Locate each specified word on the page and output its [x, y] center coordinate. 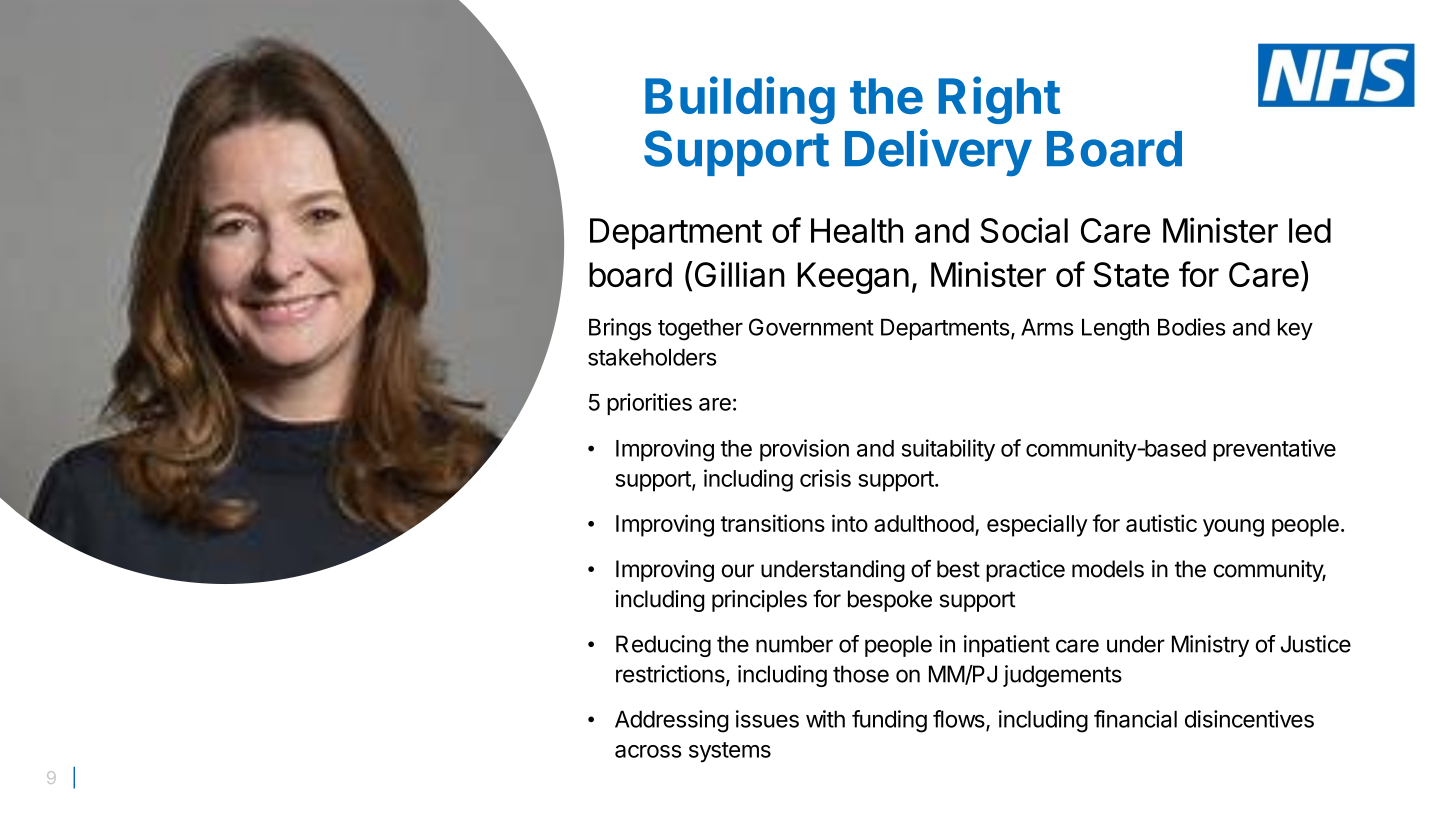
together [700, 330]
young [1233, 528]
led [1310, 230]
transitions [773, 523]
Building [740, 100]
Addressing [672, 721]
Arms [1047, 327]
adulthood [924, 523]
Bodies [1191, 327]
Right [999, 100]
